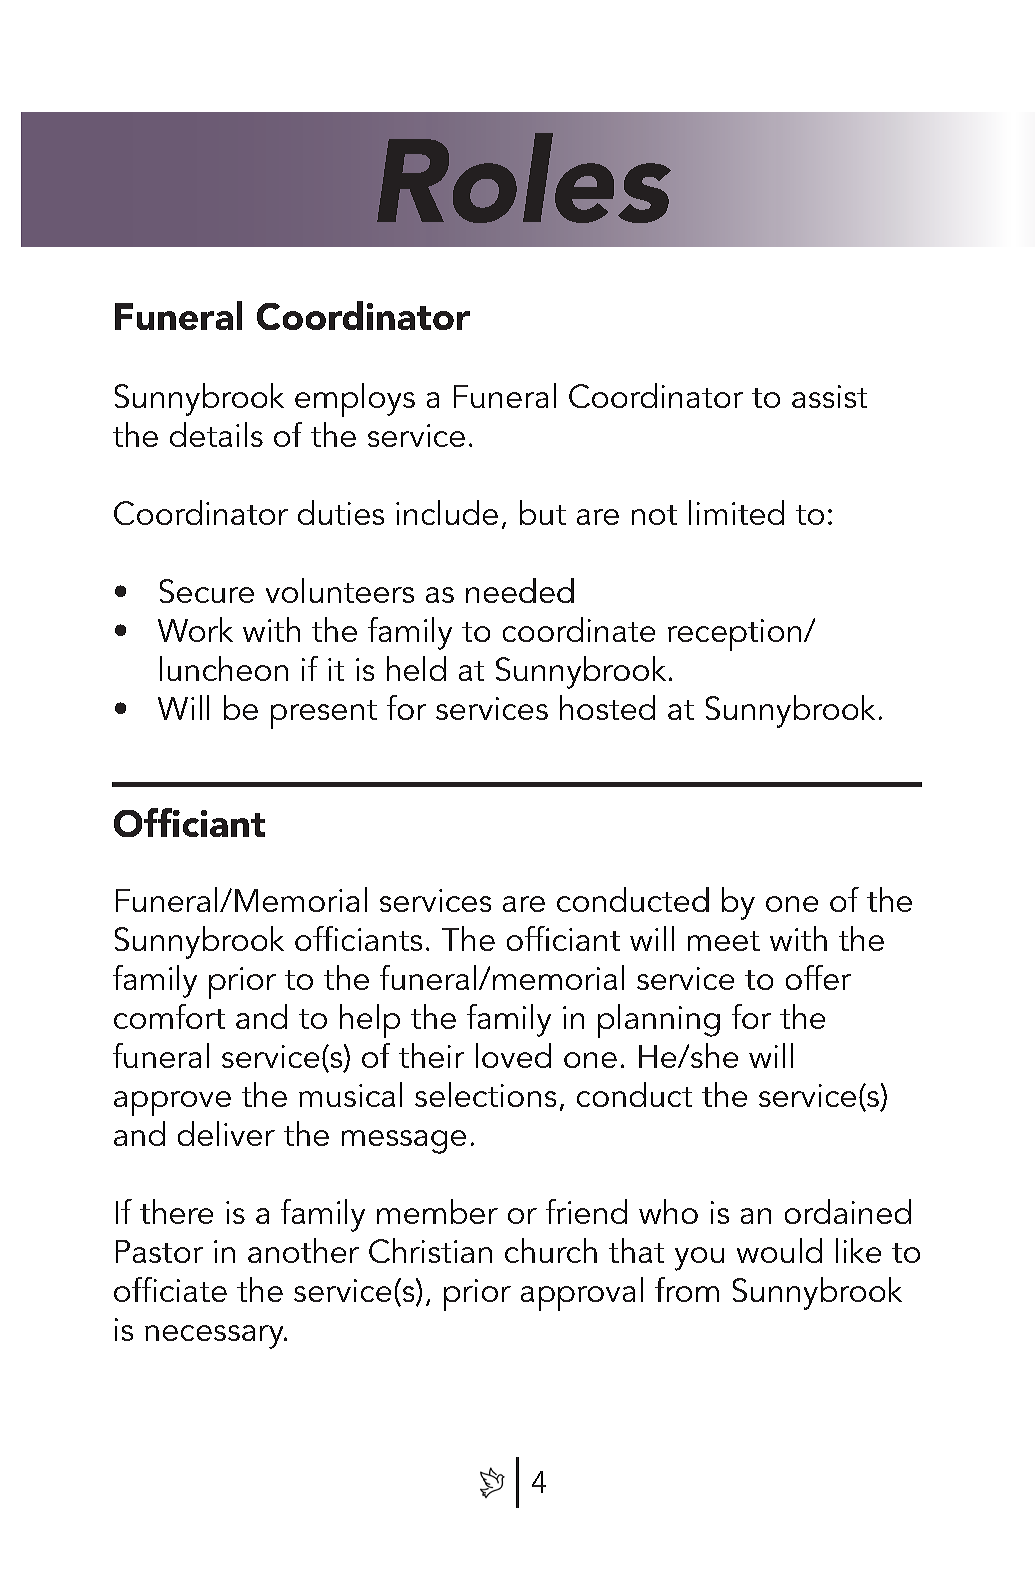 The width and height of the page is (1035, 1575). I want to click on Roles, so click(524, 178).
